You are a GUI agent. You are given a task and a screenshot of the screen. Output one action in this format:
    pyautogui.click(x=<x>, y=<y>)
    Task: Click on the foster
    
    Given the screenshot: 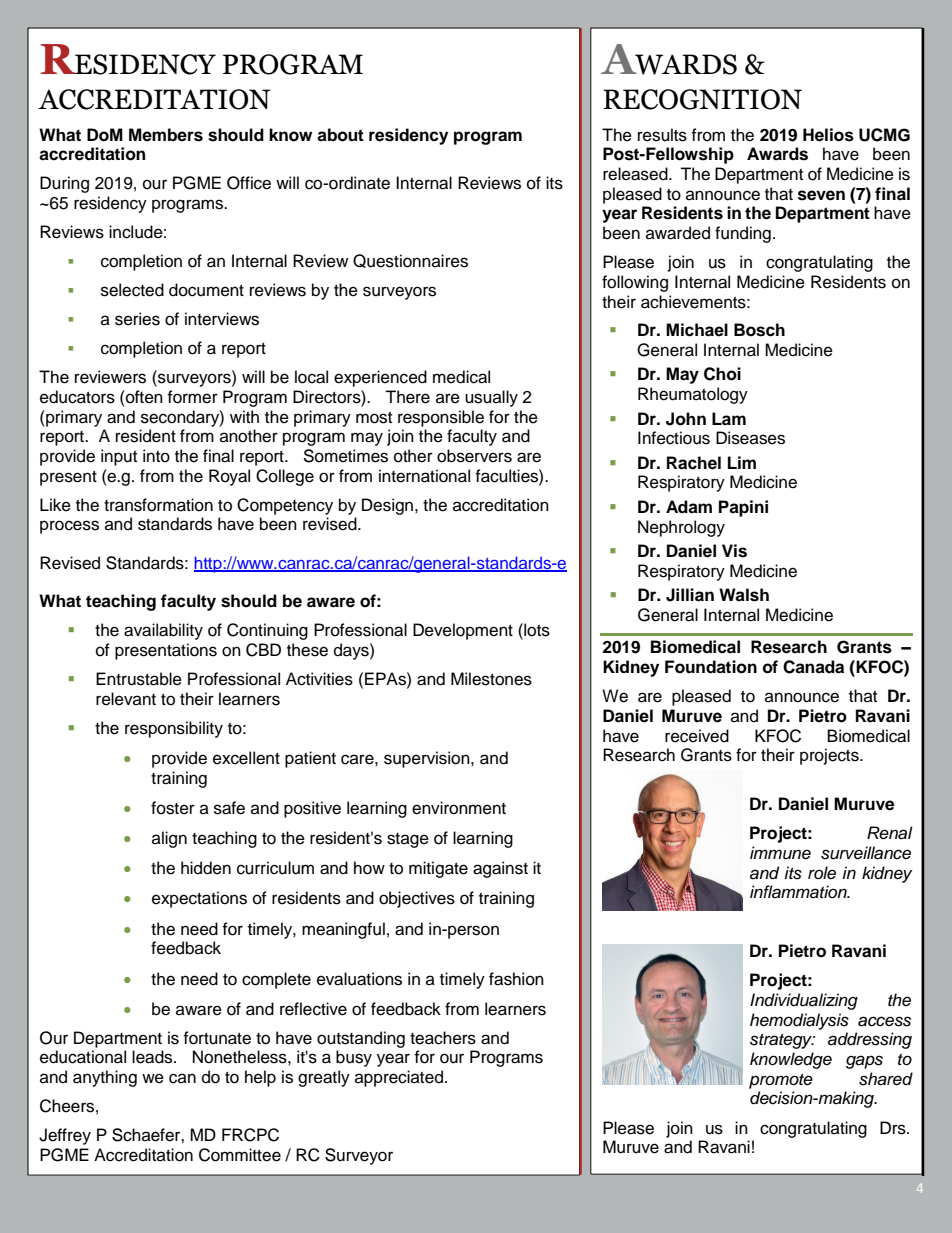 What is the action you would take?
    pyautogui.click(x=173, y=808)
